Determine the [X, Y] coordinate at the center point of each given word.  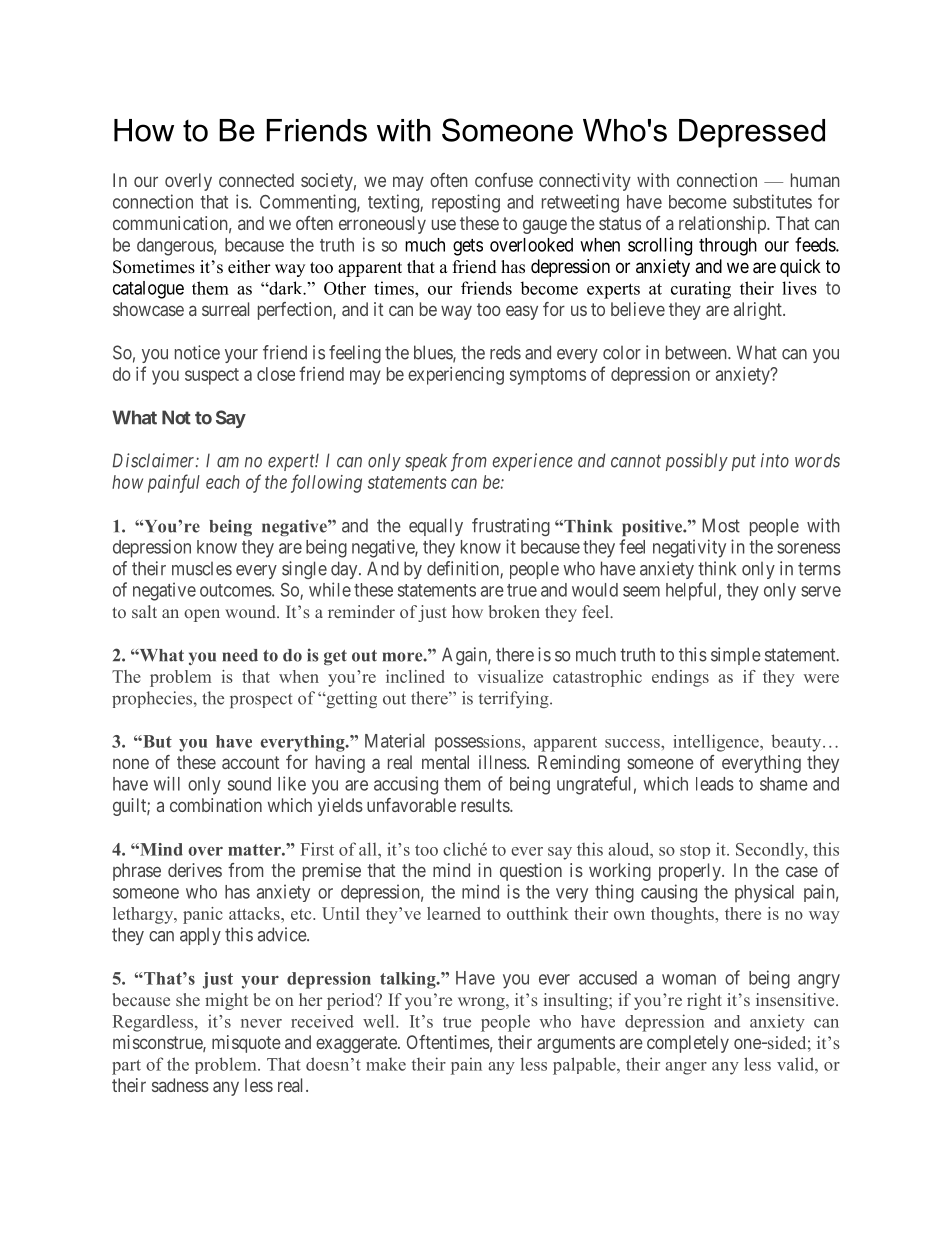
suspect [212, 376]
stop [695, 852]
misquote [246, 1044]
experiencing [456, 376]
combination [216, 805]
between [697, 352]
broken [514, 611]
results [486, 805]
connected [256, 180]
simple [736, 656]
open [202, 615]
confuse [504, 180]
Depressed [752, 133]
